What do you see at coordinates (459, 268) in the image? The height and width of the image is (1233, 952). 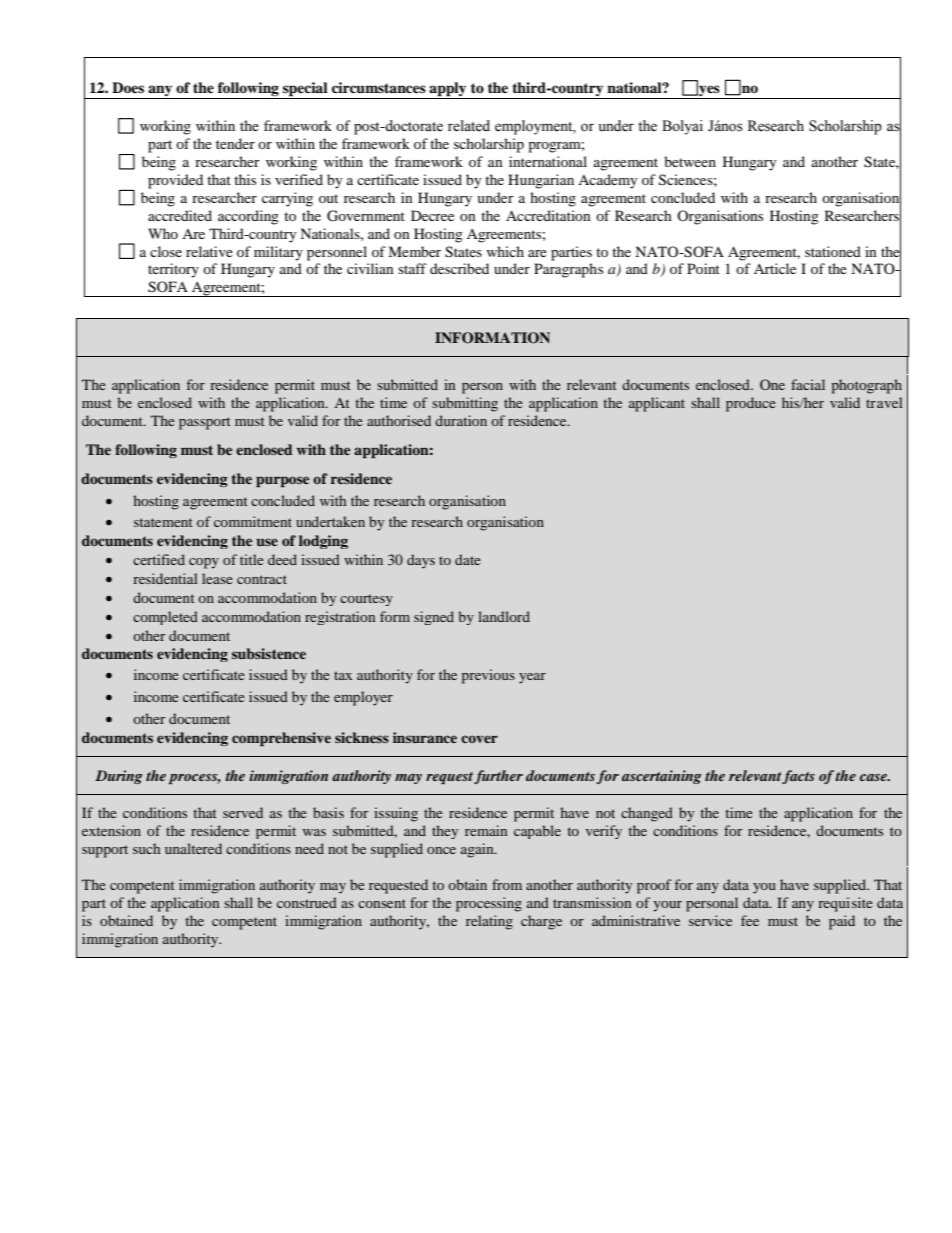 I see `described` at bounding box center [459, 268].
